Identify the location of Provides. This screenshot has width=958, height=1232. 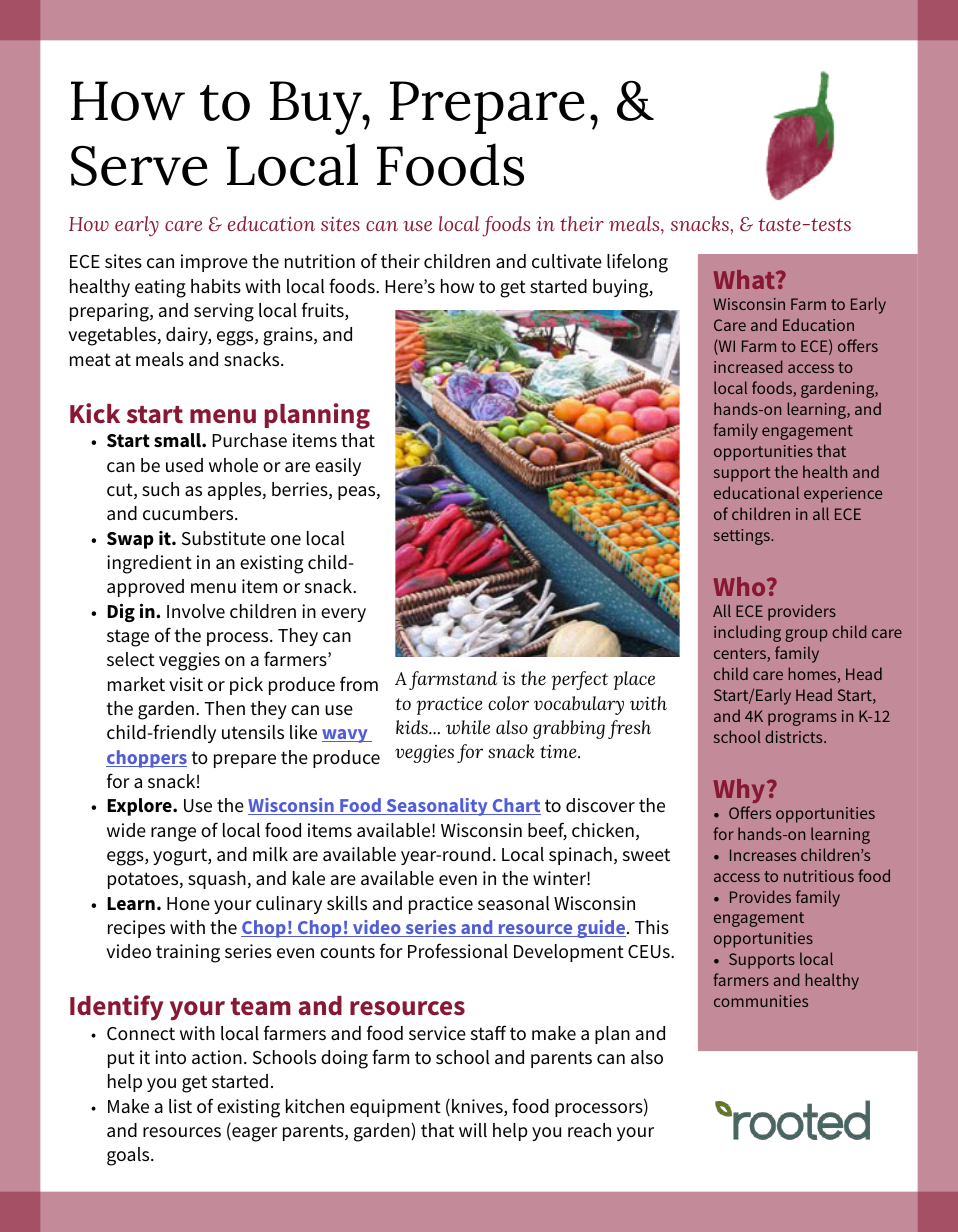
(760, 896).
